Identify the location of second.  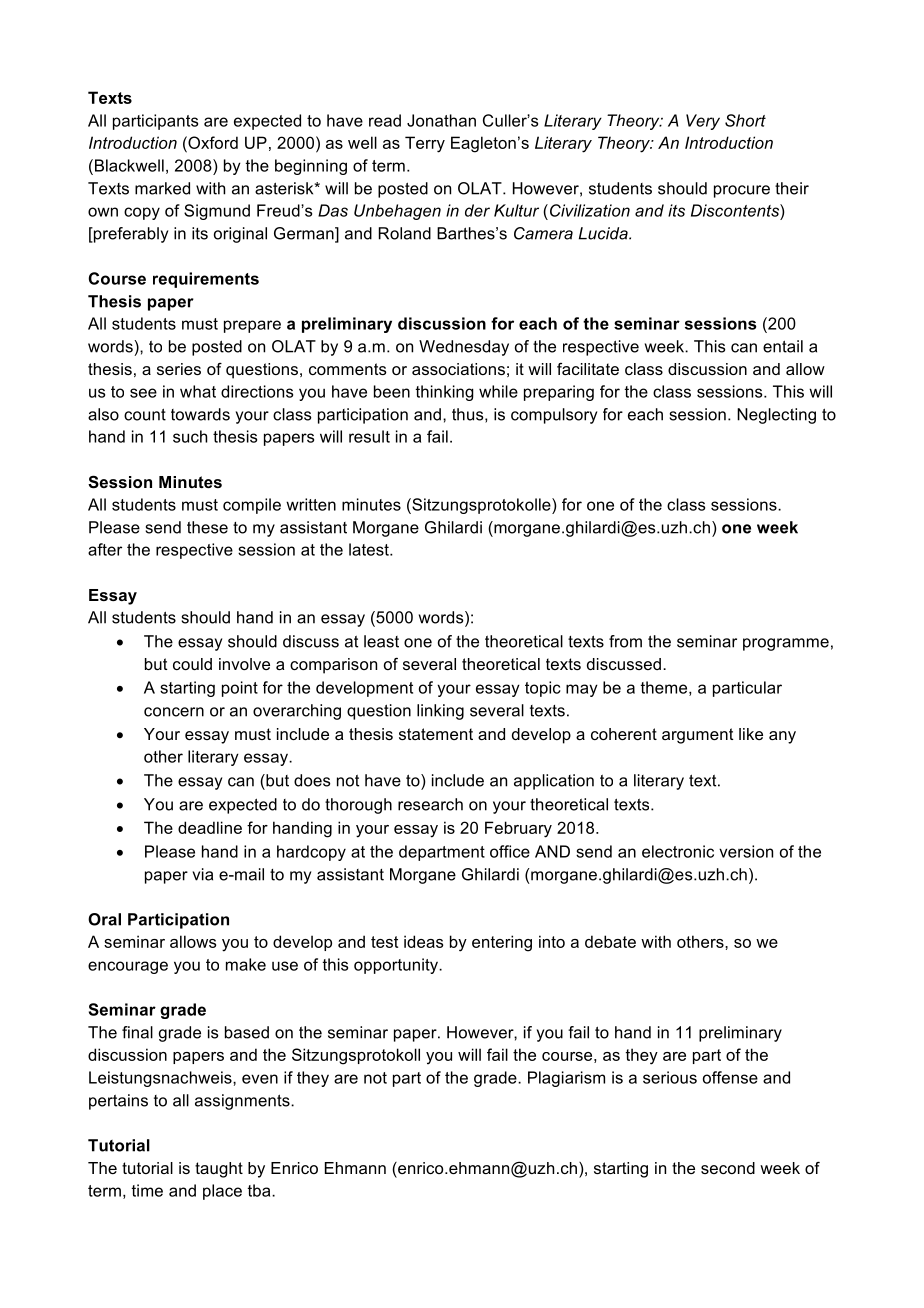
(728, 1168).
